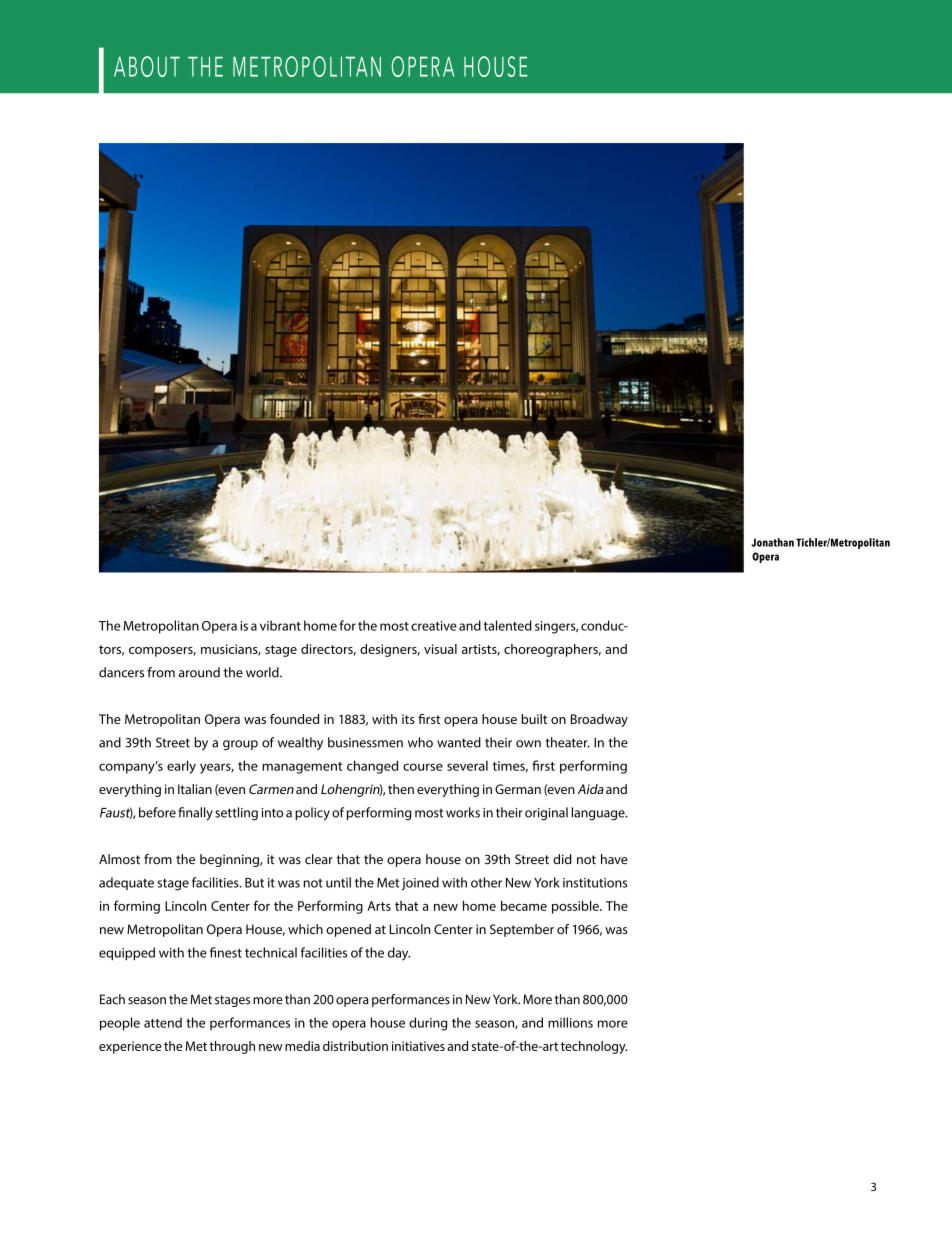 The image size is (952, 1233). I want to click on world, so click(263, 672).
